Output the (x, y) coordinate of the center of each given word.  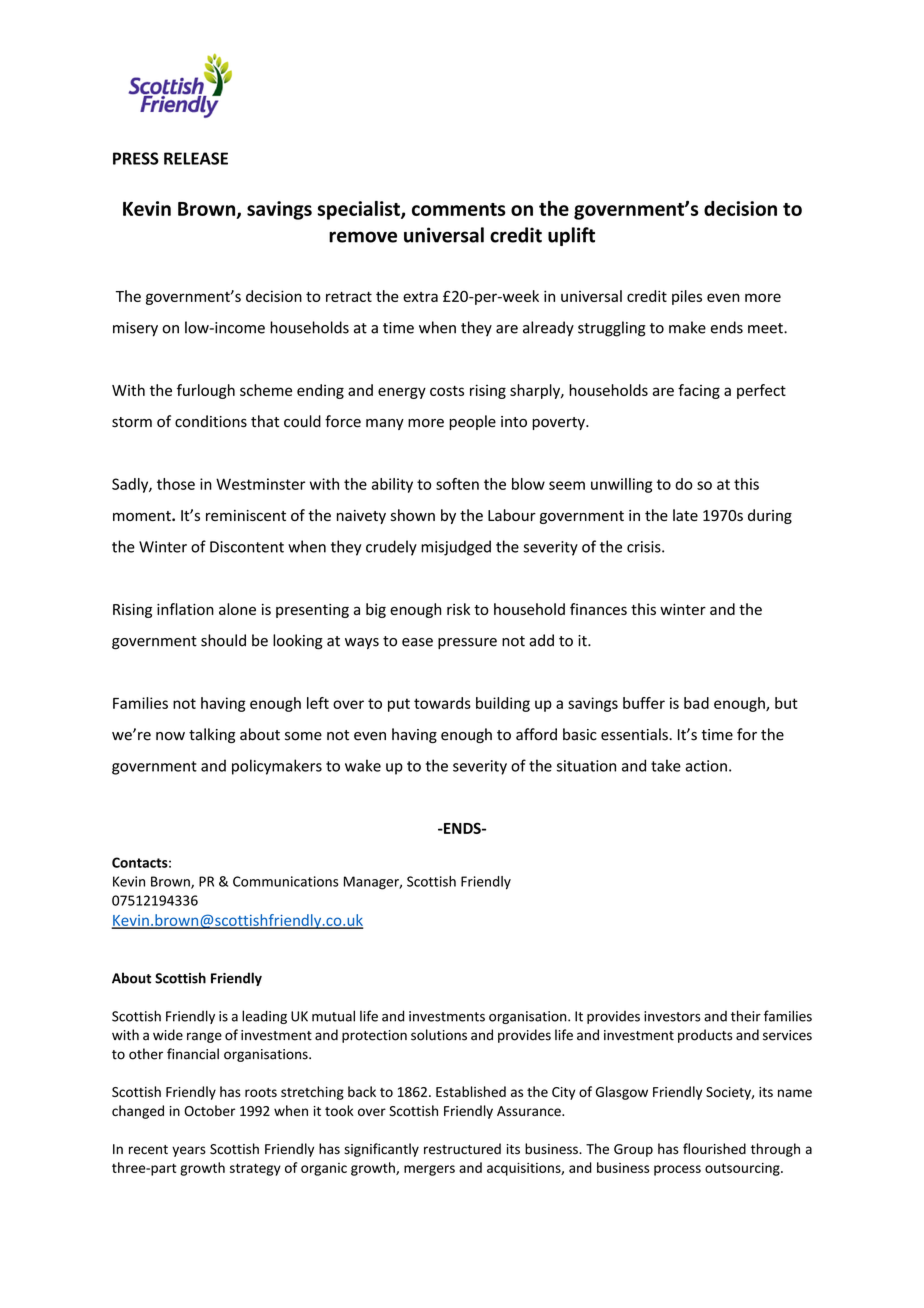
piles (687, 297)
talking (212, 735)
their (746, 1016)
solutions (439, 1035)
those (176, 484)
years (189, 1151)
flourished (714, 1149)
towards (442, 703)
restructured (462, 1149)
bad (696, 703)
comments (459, 209)
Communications (286, 881)
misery (135, 329)
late (685, 515)
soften (457, 484)
